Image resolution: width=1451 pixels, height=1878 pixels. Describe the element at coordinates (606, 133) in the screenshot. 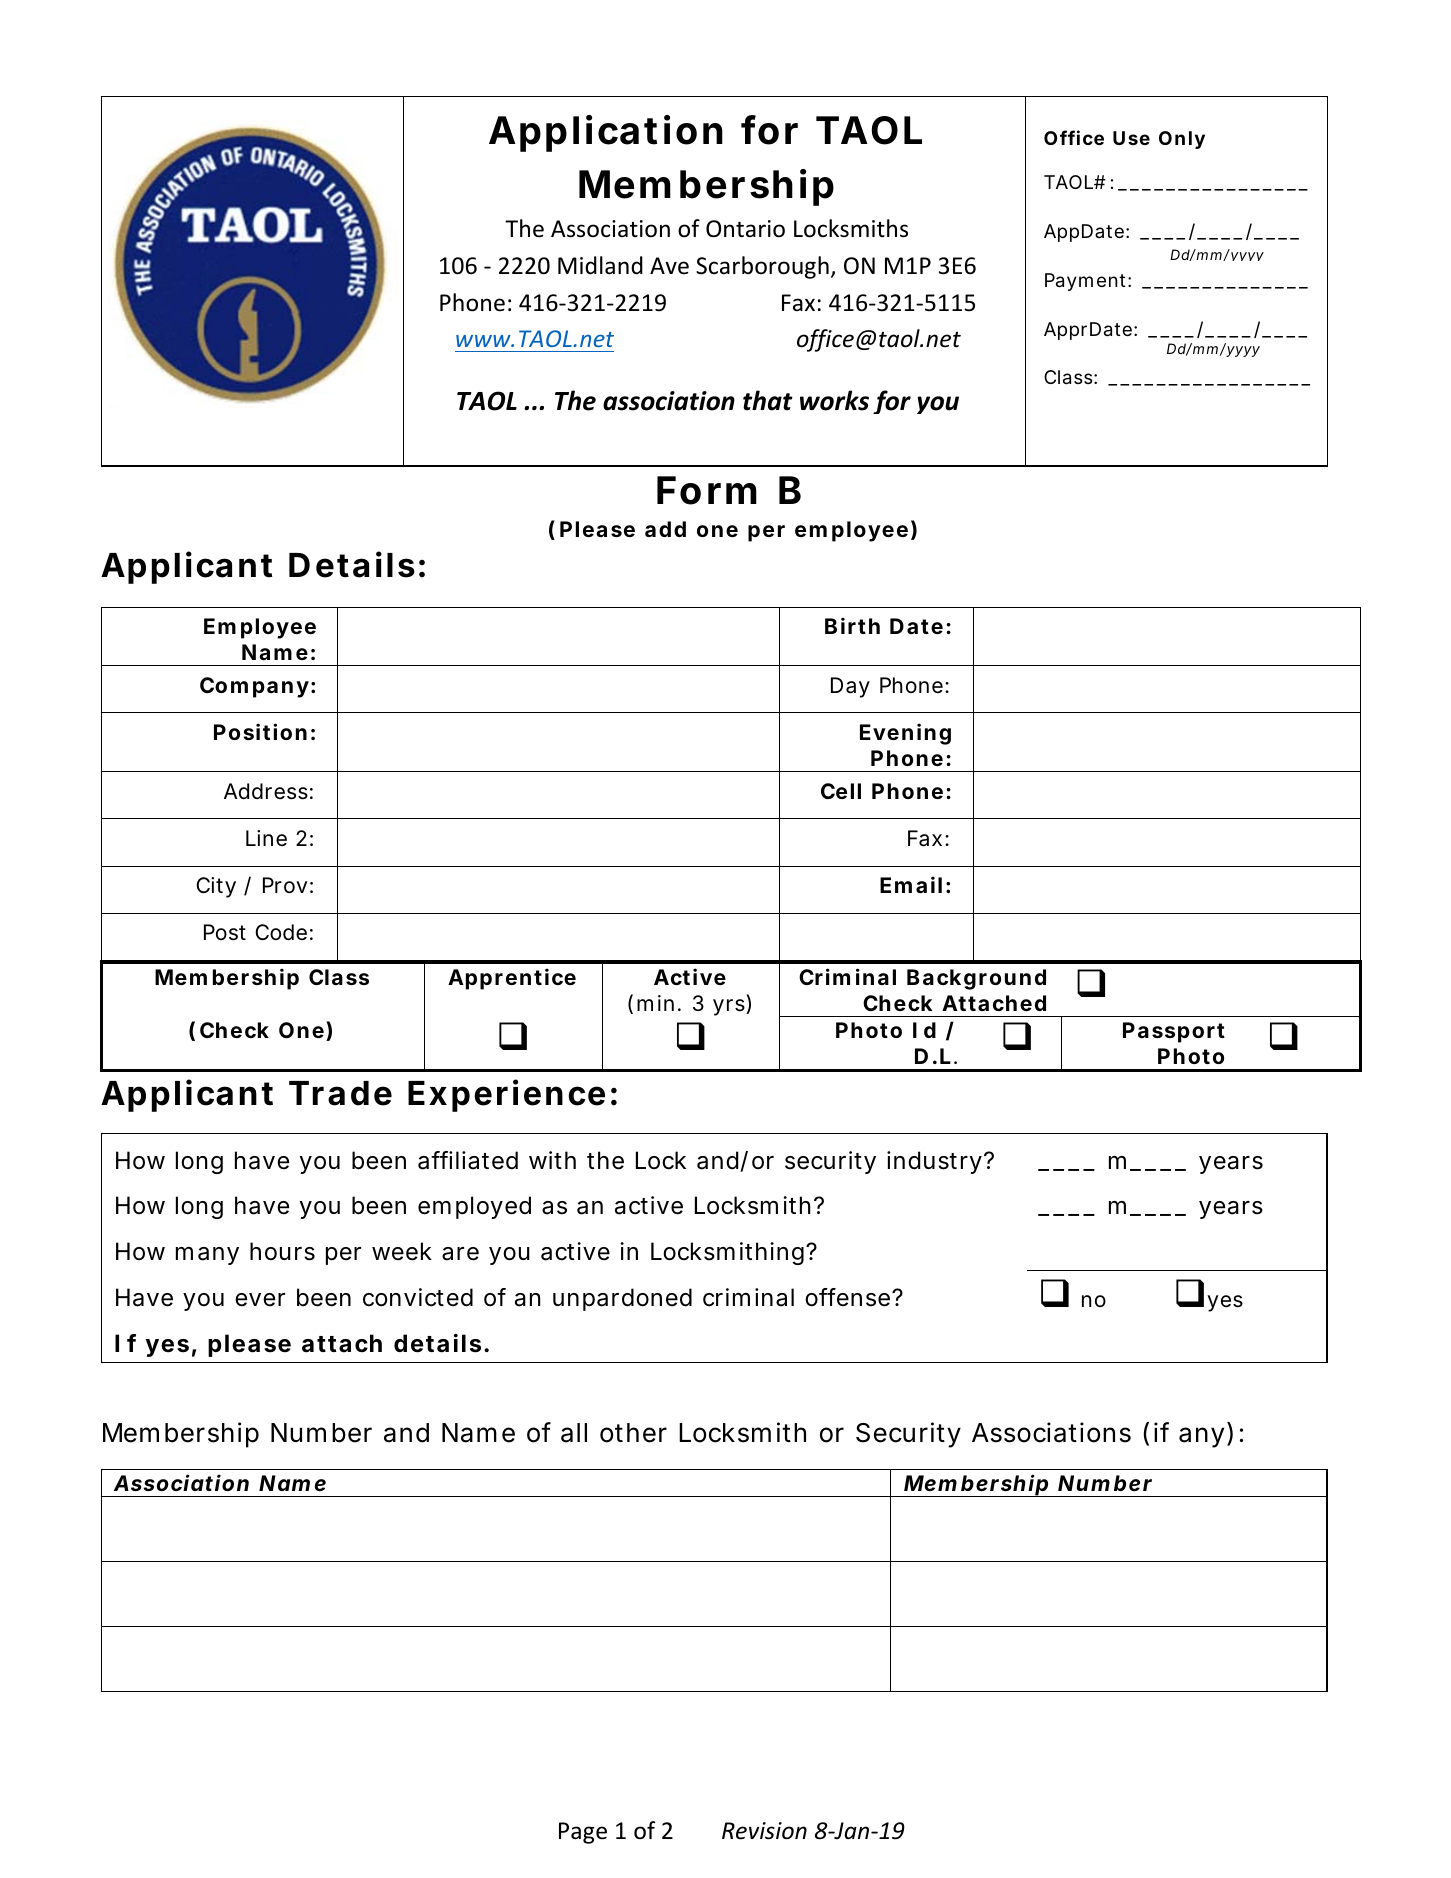

I see `Application` at that location.
